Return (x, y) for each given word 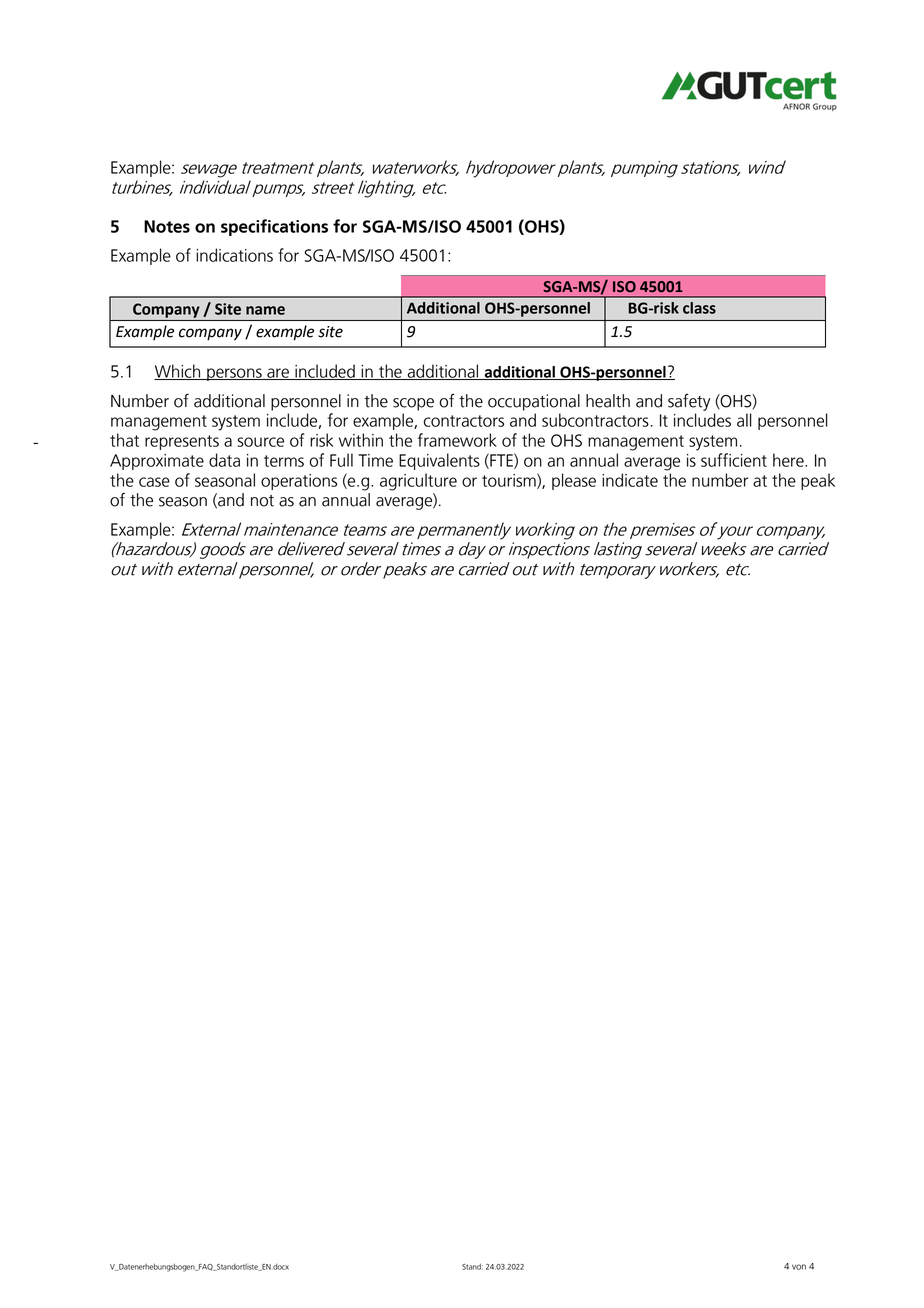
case (154, 482)
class (699, 308)
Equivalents (439, 461)
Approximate (157, 462)
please (574, 481)
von (799, 1267)
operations (299, 482)
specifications (274, 227)
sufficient (734, 460)
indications (234, 255)
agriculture (418, 482)
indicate (630, 480)
